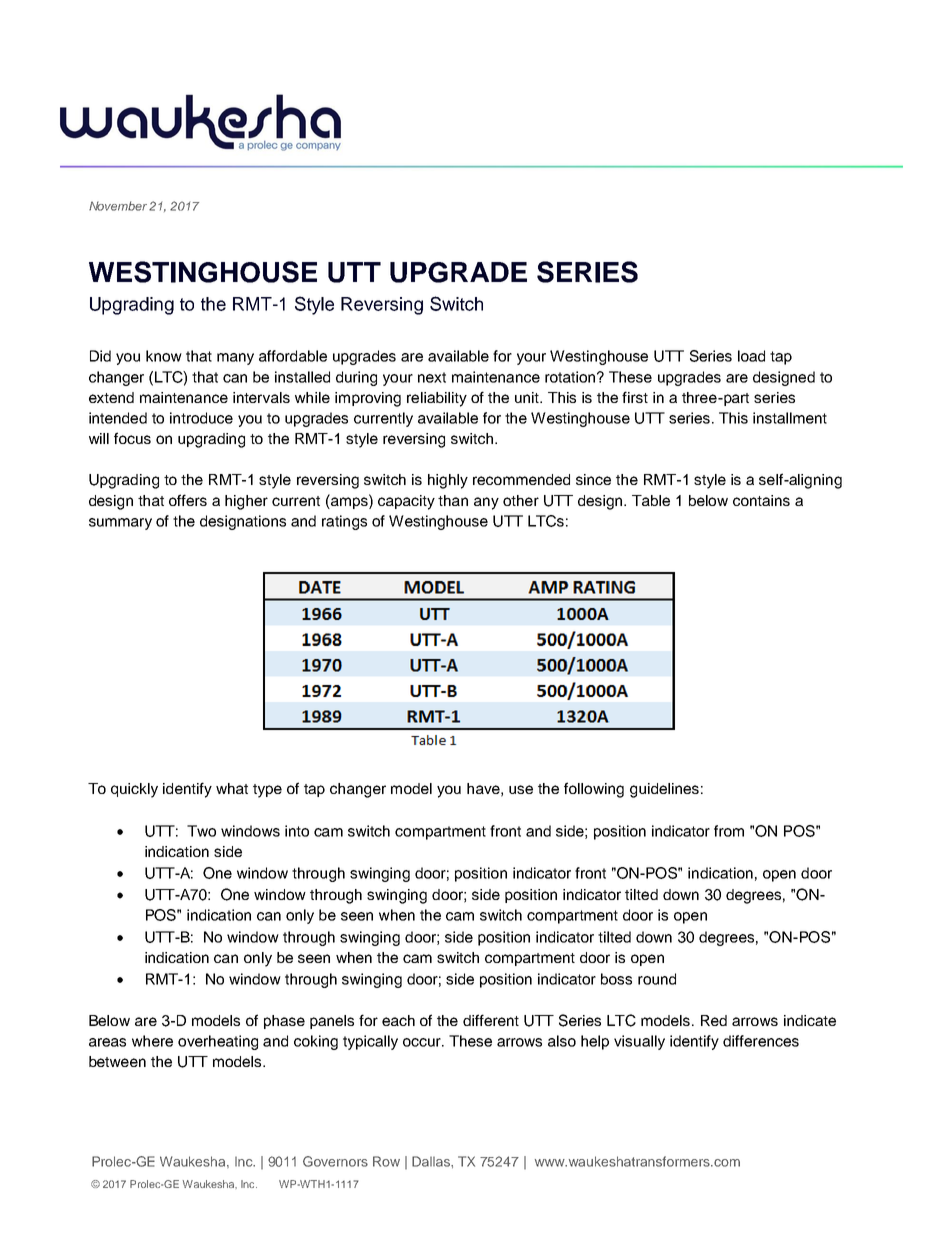  I want to click on Governors, so click(335, 1161).
